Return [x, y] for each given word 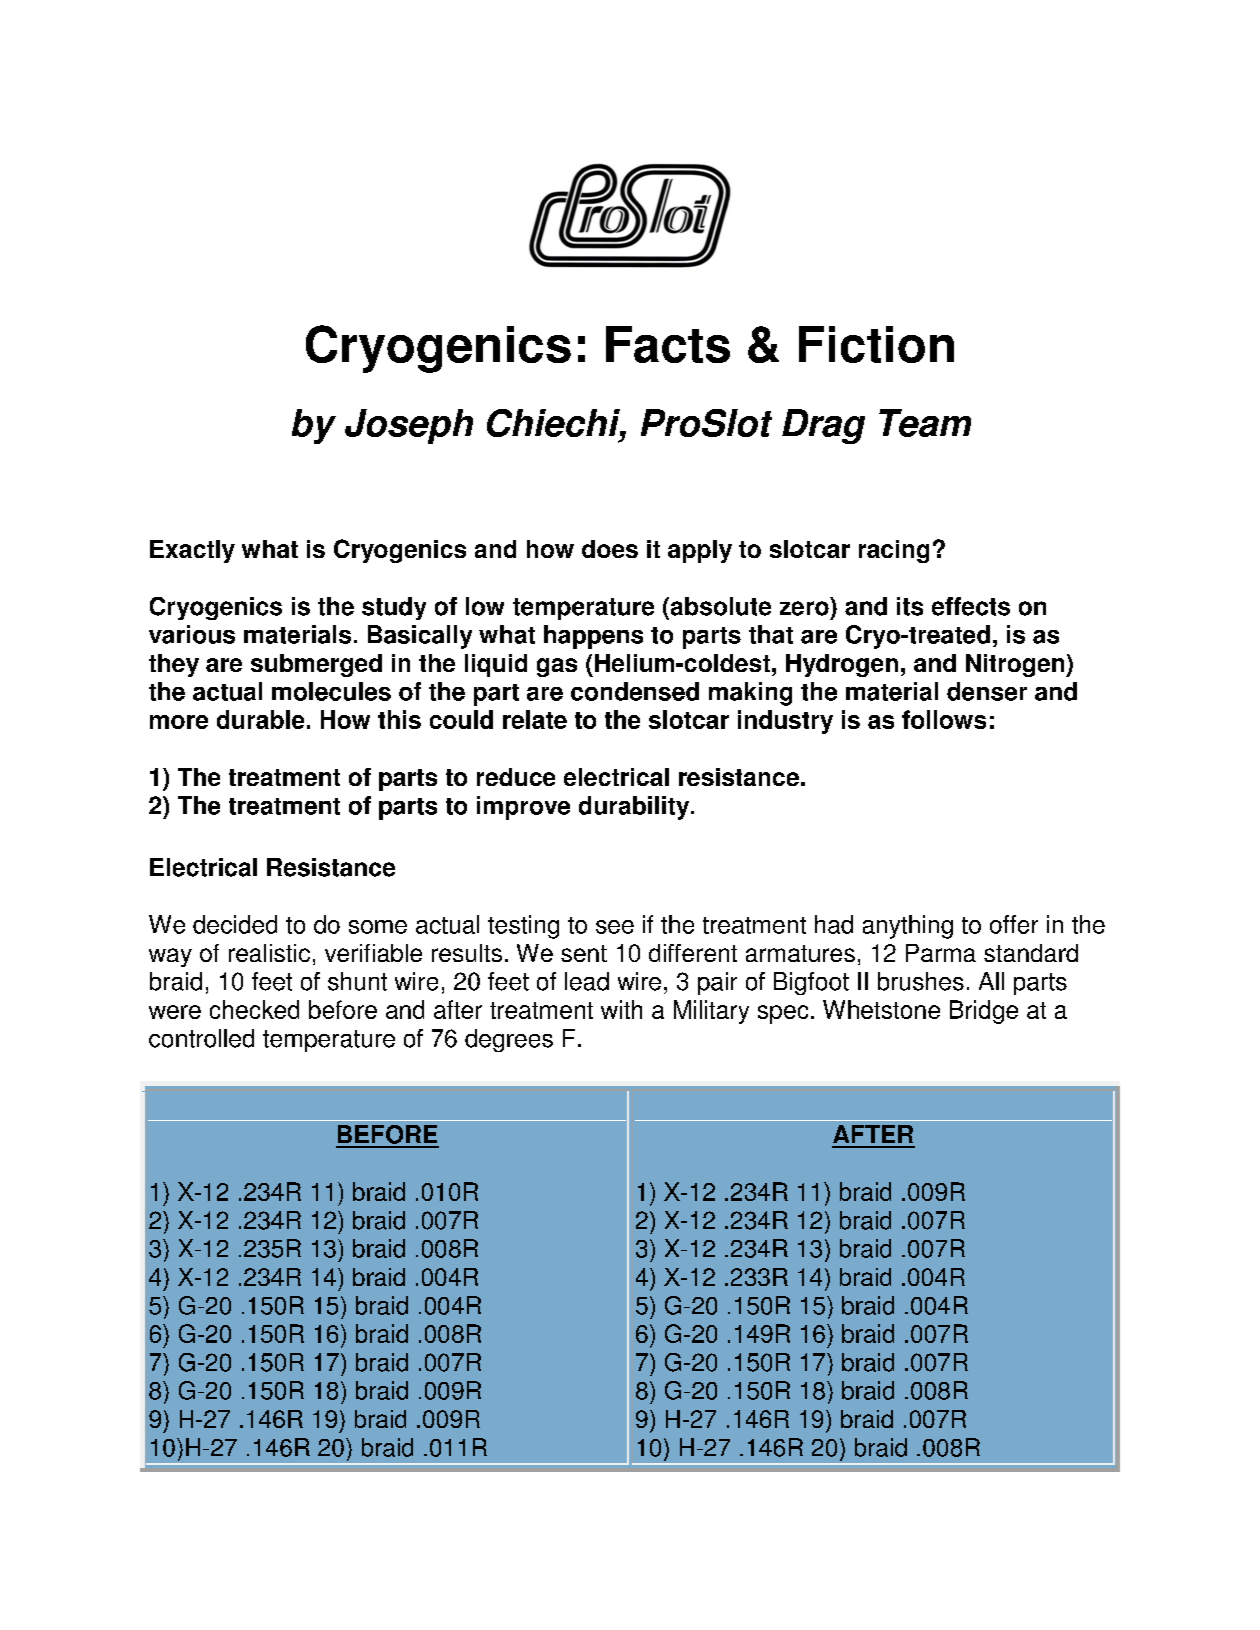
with [621, 1009]
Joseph [409, 426]
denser [987, 691]
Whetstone [881, 1009]
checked [254, 1009]
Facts [668, 344]
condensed [635, 691]
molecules [331, 691]
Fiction [876, 344]
